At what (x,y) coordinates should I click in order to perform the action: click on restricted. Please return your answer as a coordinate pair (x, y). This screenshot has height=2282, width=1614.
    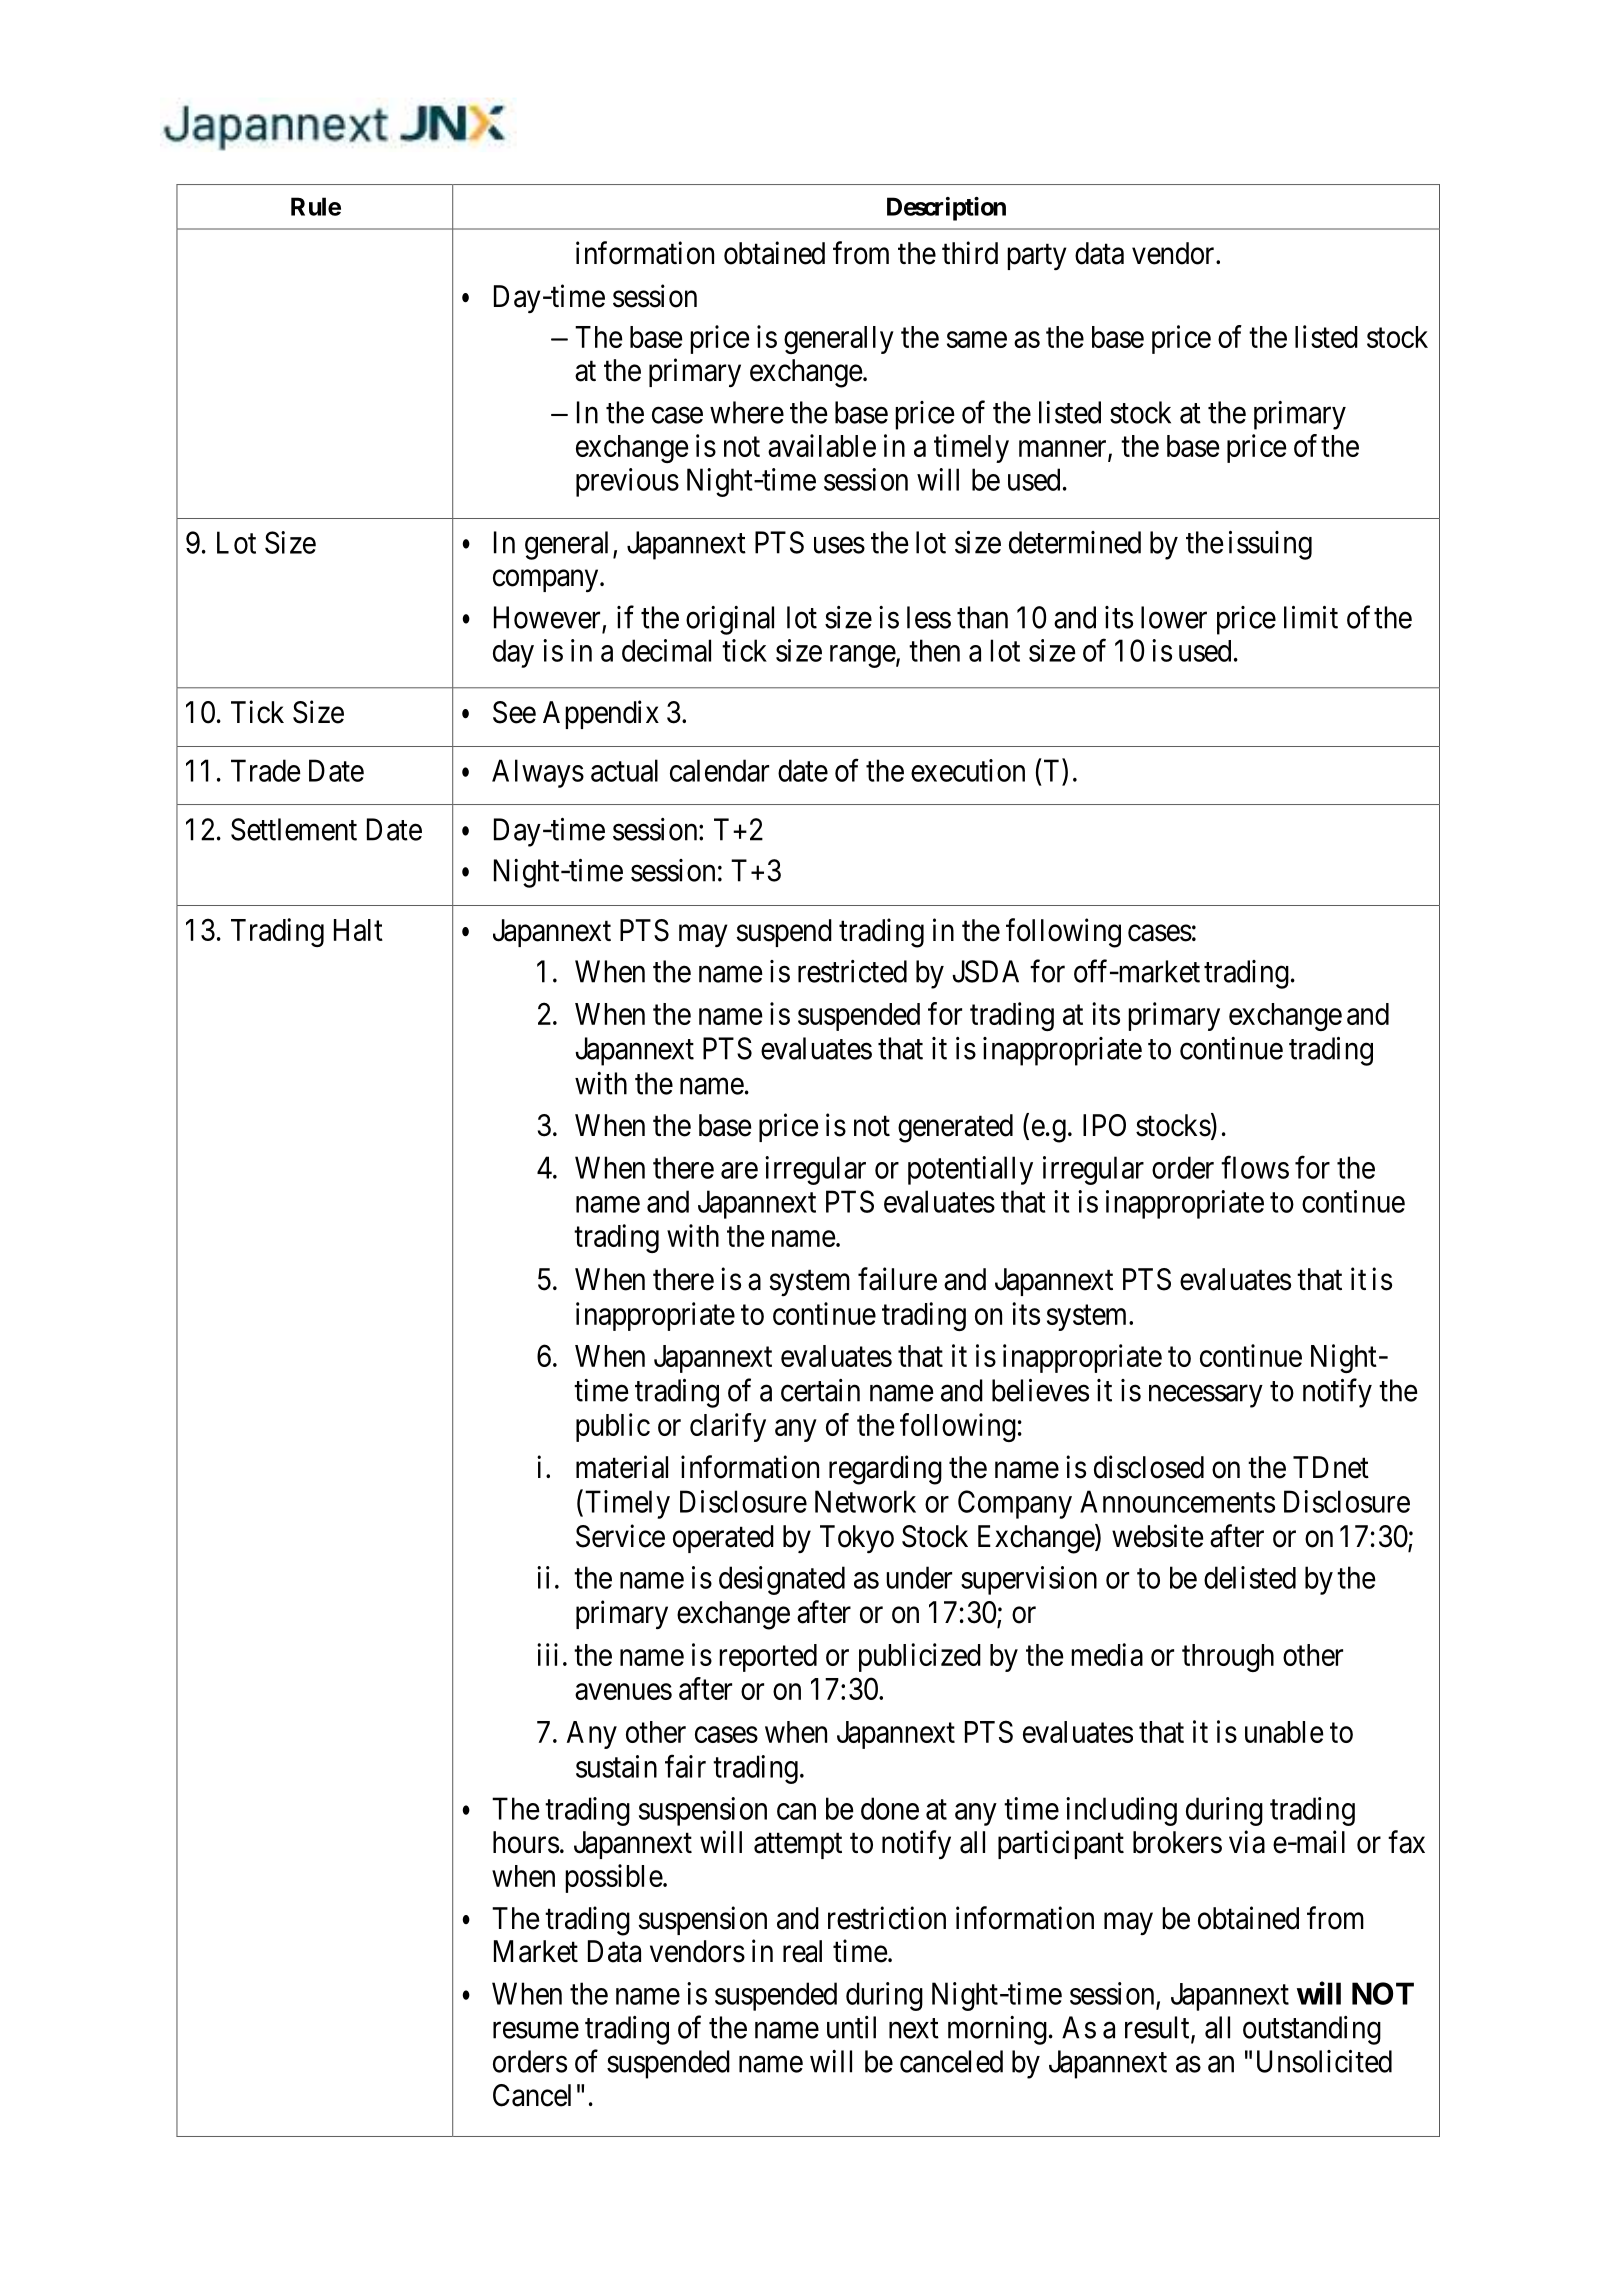
    Looking at the image, I should click on (852, 971).
